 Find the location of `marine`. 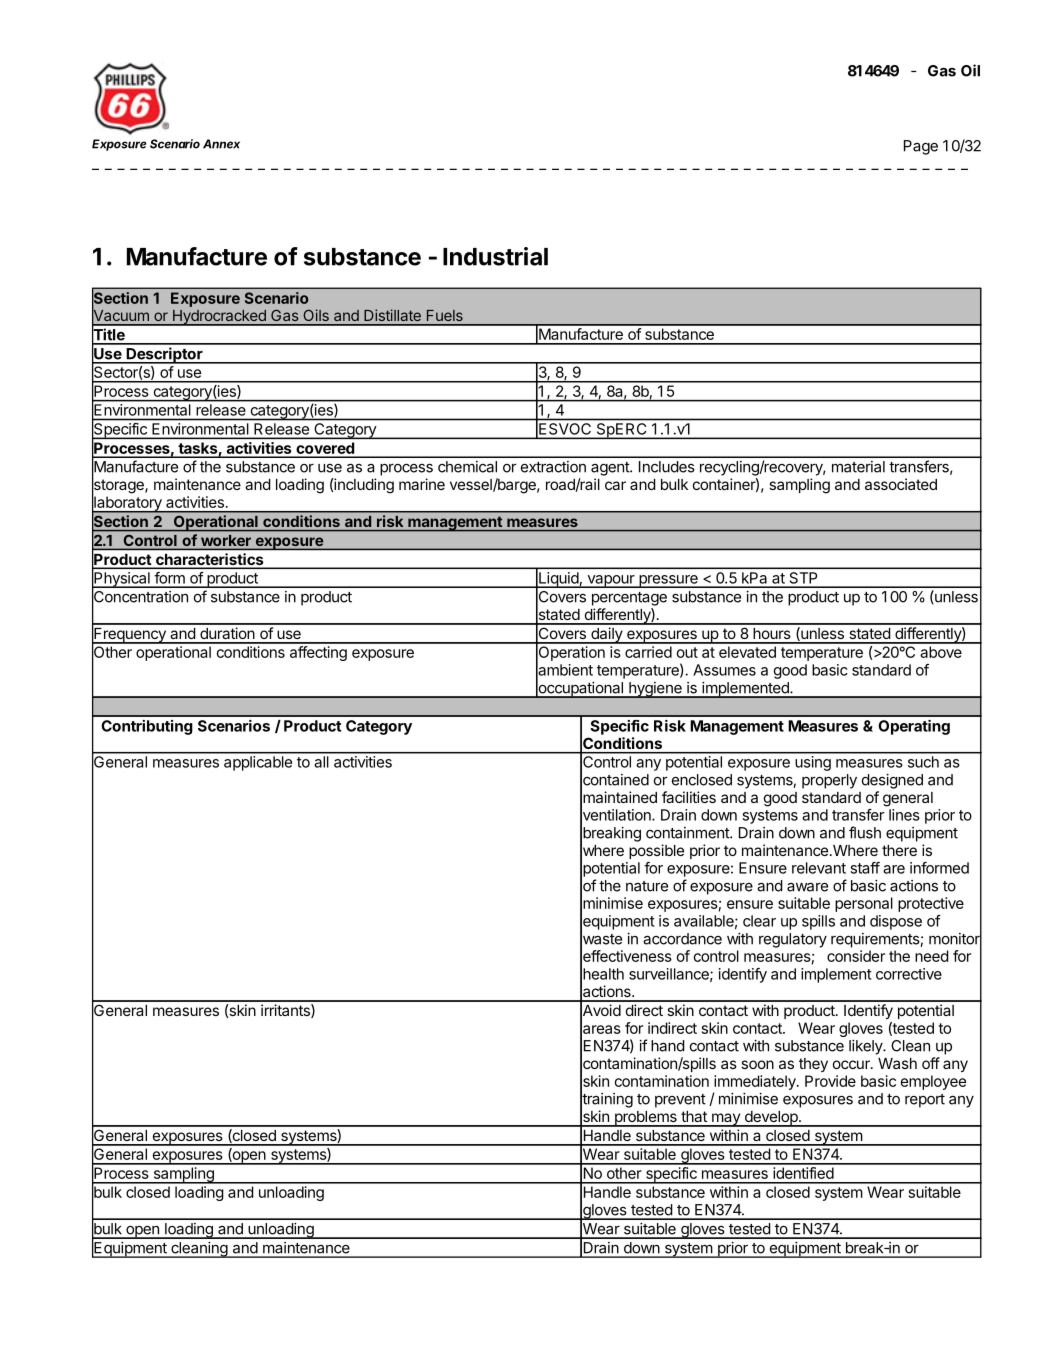

marine is located at coordinates (422, 484).
